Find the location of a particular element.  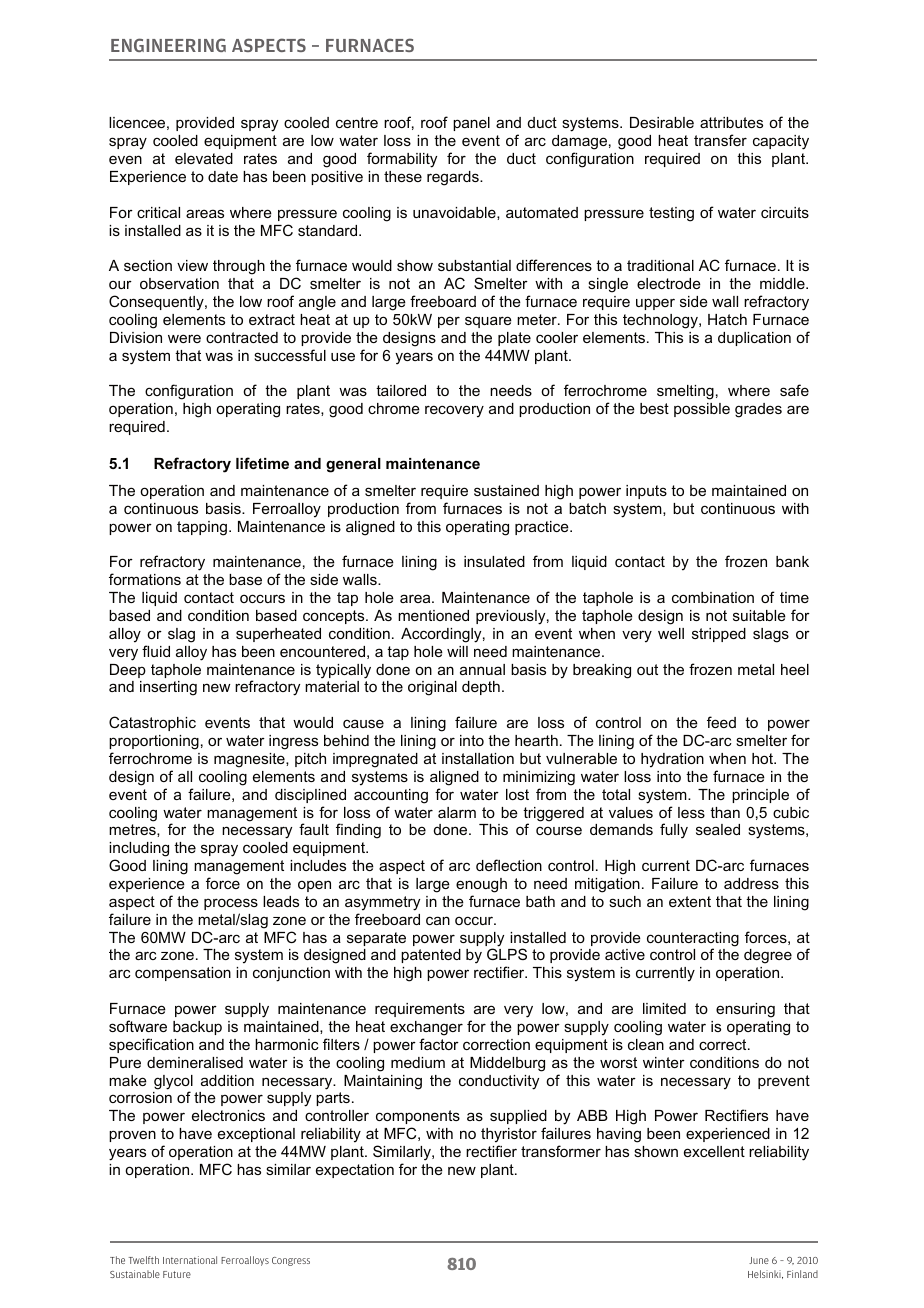

panel is located at coordinates (471, 124).
